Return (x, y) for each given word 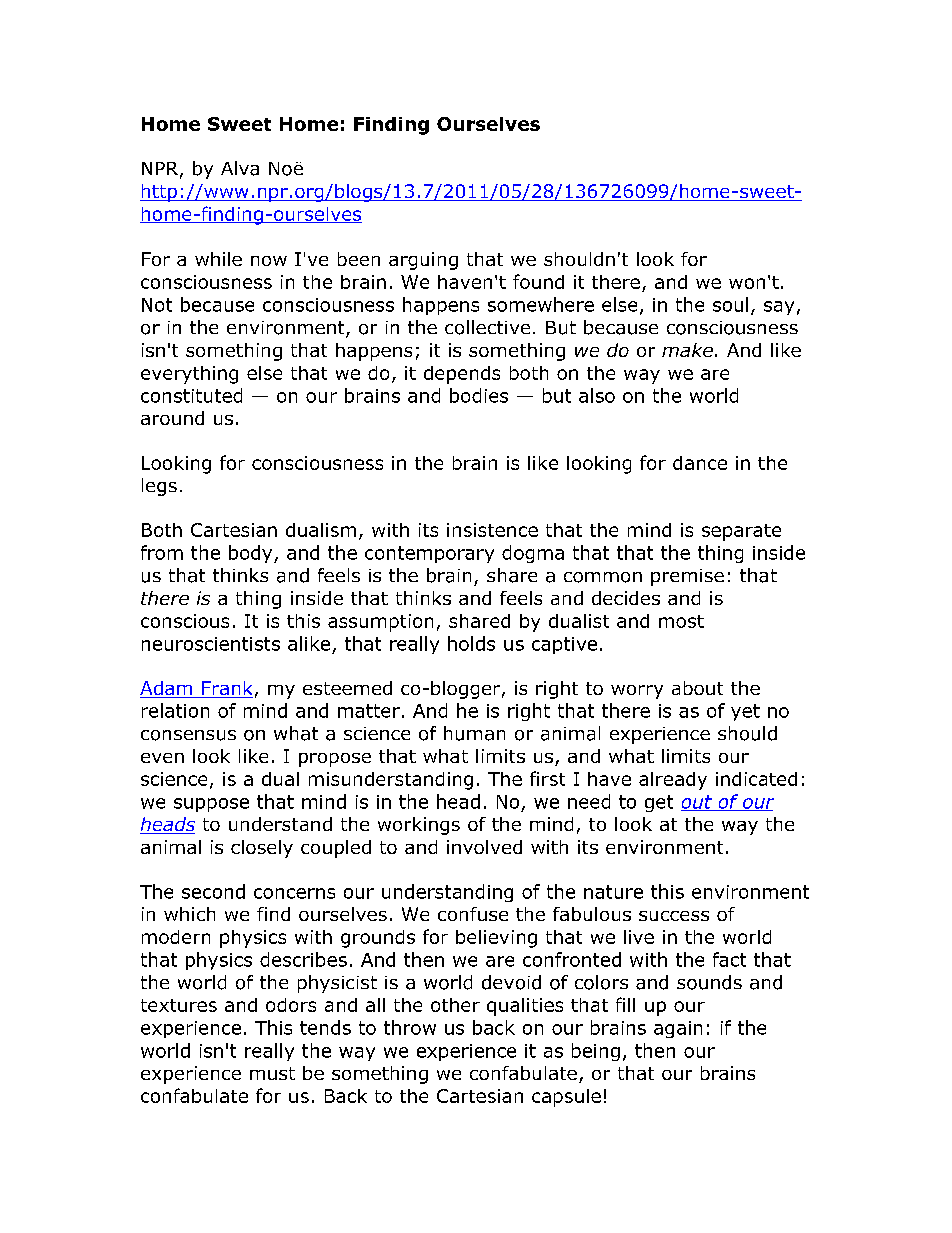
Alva (240, 168)
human (474, 733)
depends (462, 375)
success (674, 916)
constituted (191, 395)
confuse (473, 914)
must (272, 1073)
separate (741, 532)
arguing (423, 261)
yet (745, 712)
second (213, 891)
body (252, 554)
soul (730, 304)
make (687, 350)
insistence (492, 530)
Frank (226, 689)
